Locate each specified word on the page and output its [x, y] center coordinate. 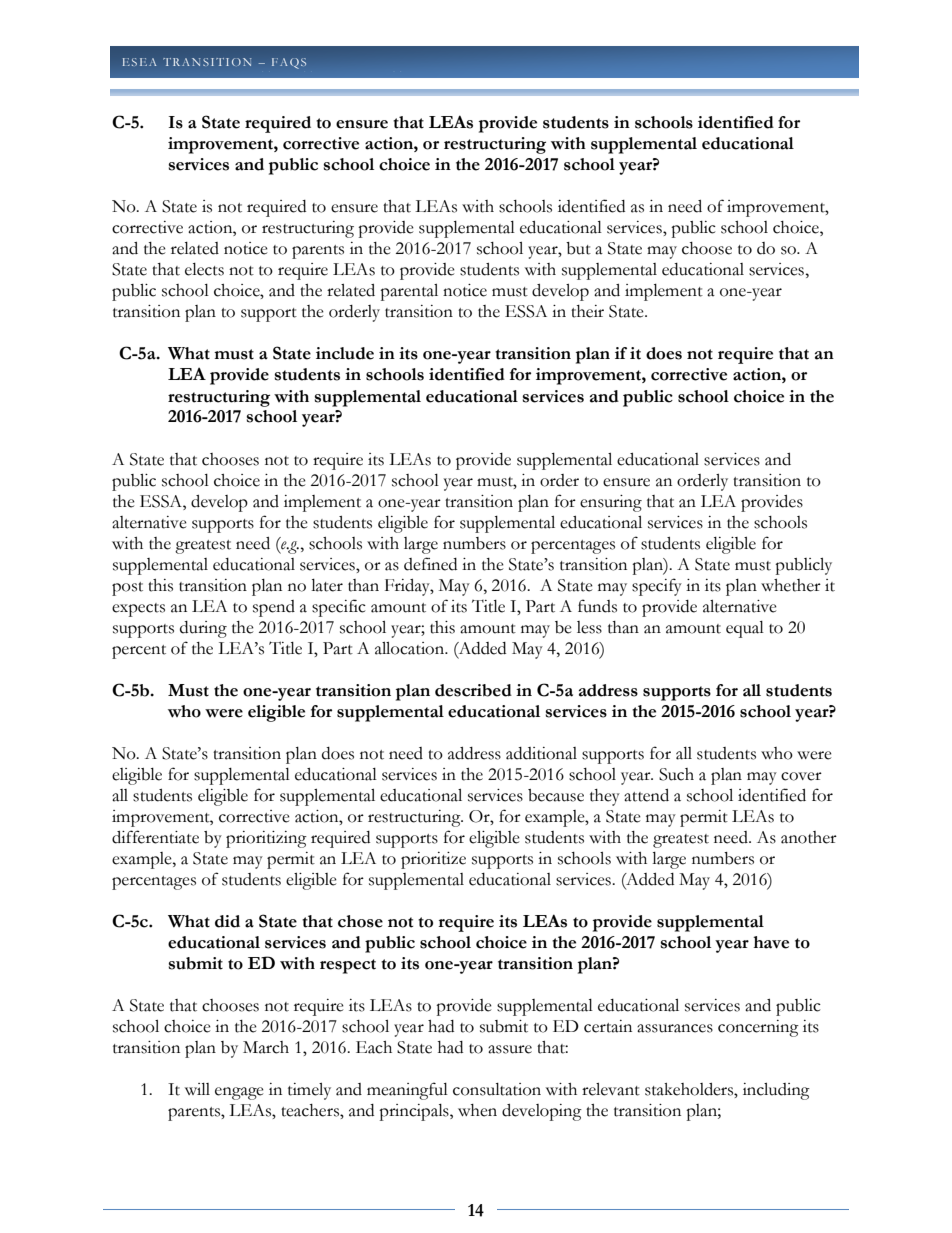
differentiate [155, 837]
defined [430, 564]
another [809, 837]
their [587, 311]
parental [409, 292]
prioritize [433, 860]
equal [745, 629]
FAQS [289, 63]
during [203, 629]
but [578, 248]
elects [204, 269]
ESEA [139, 62]
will [197, 1089]
